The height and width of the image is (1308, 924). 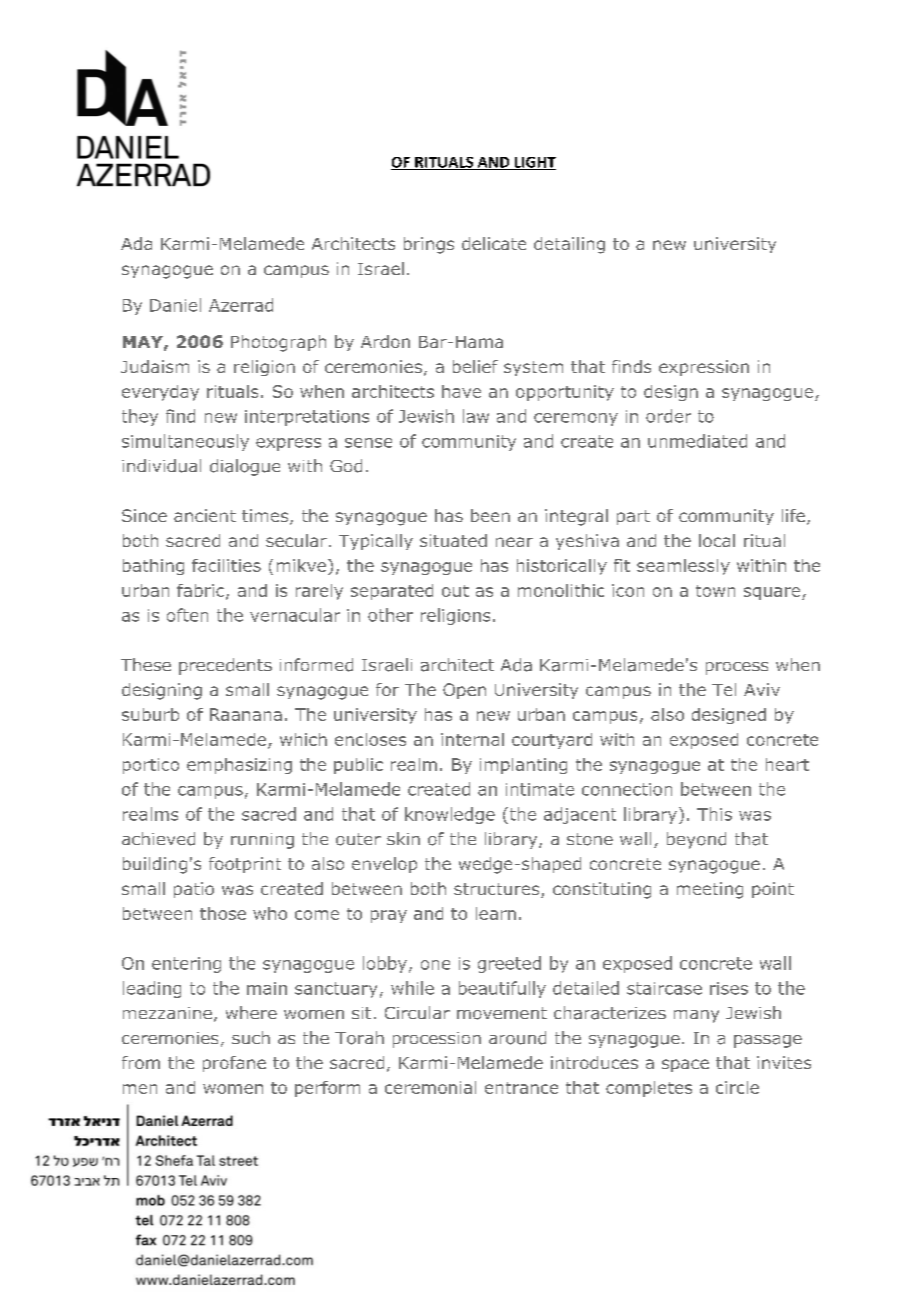 I want to click on town, so click(x=715, y=591).
